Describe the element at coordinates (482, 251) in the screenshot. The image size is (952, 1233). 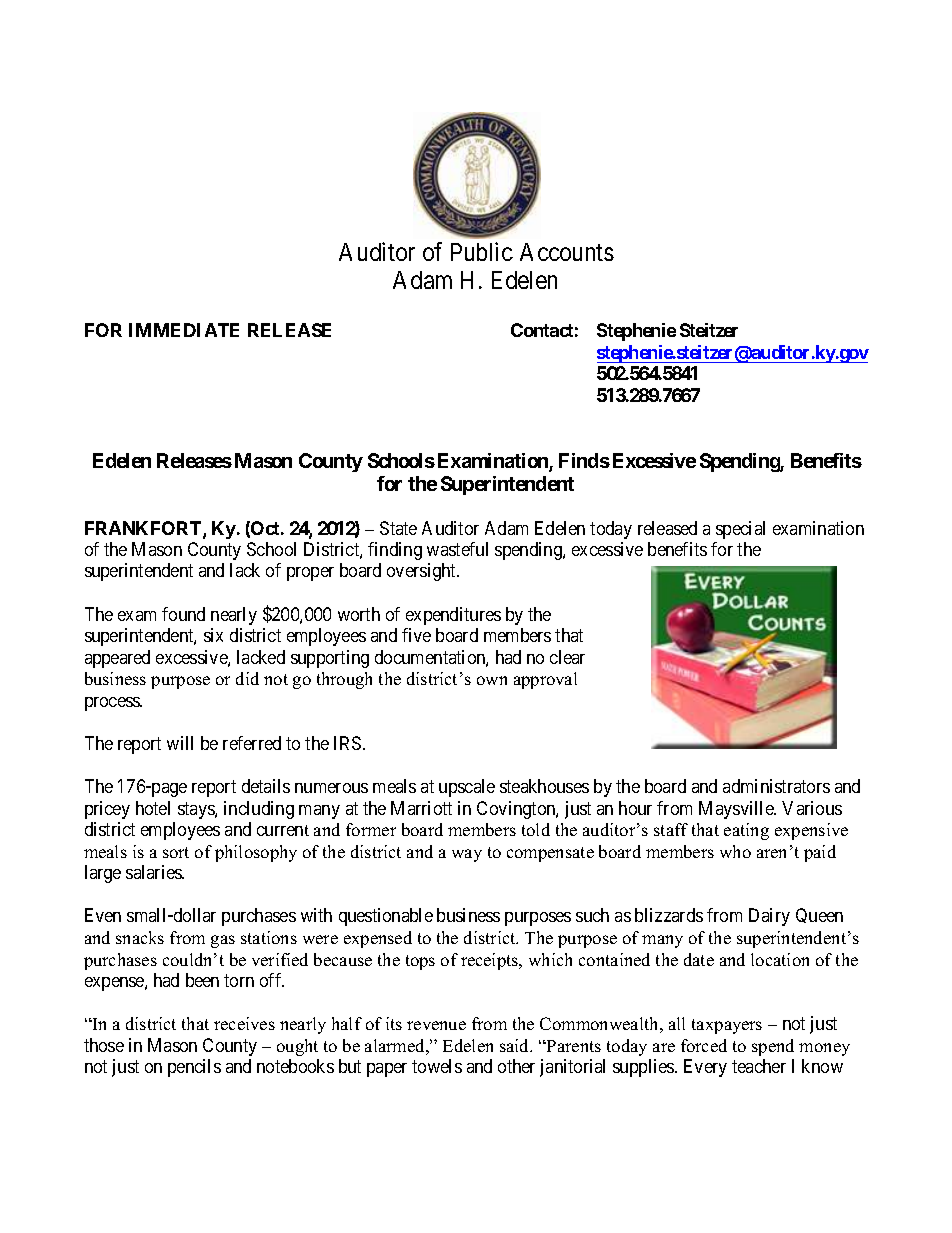
I see `Public` at that location.
